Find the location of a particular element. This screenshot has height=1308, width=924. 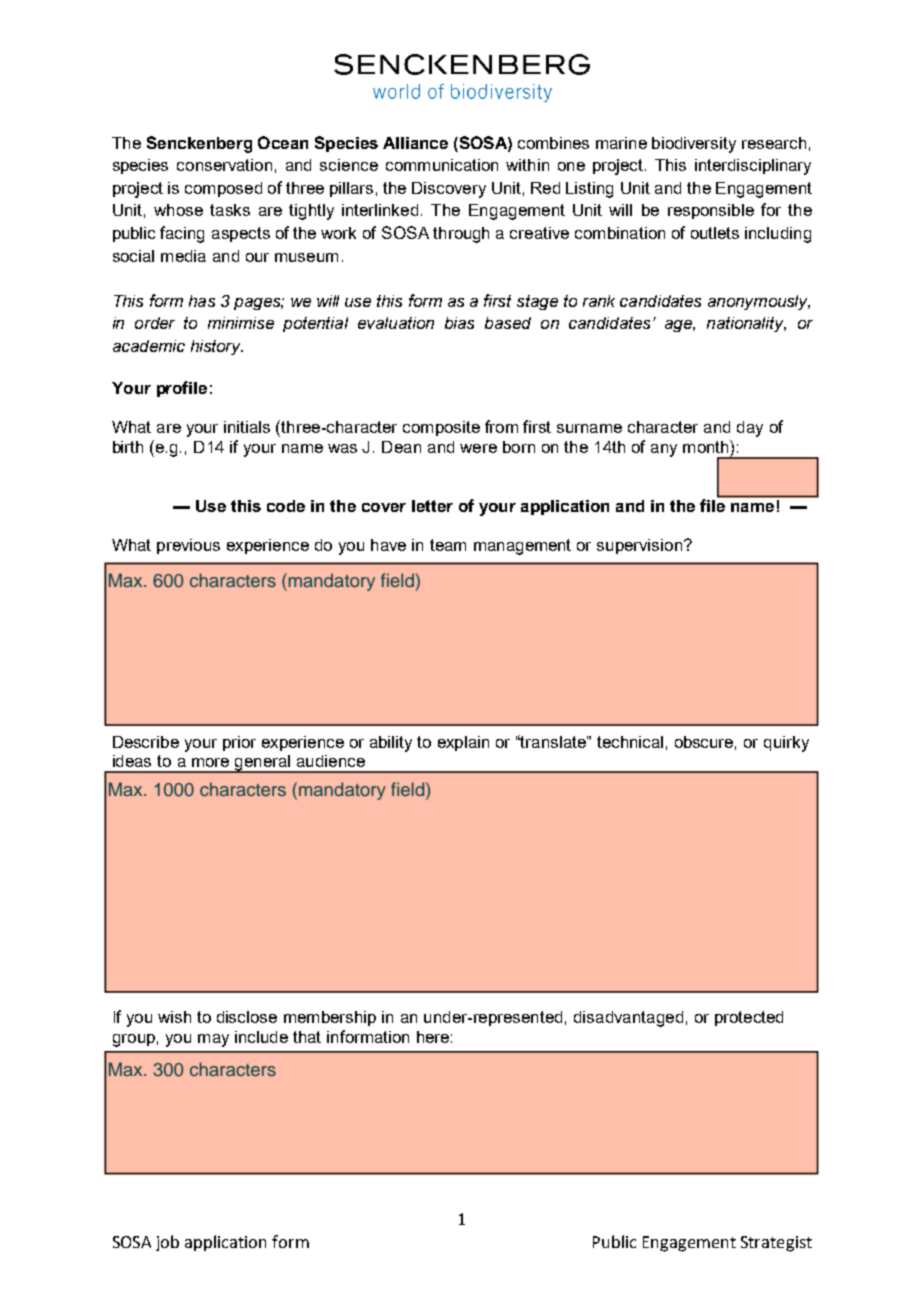

biodiversity is located at coordinates (694, 145).
